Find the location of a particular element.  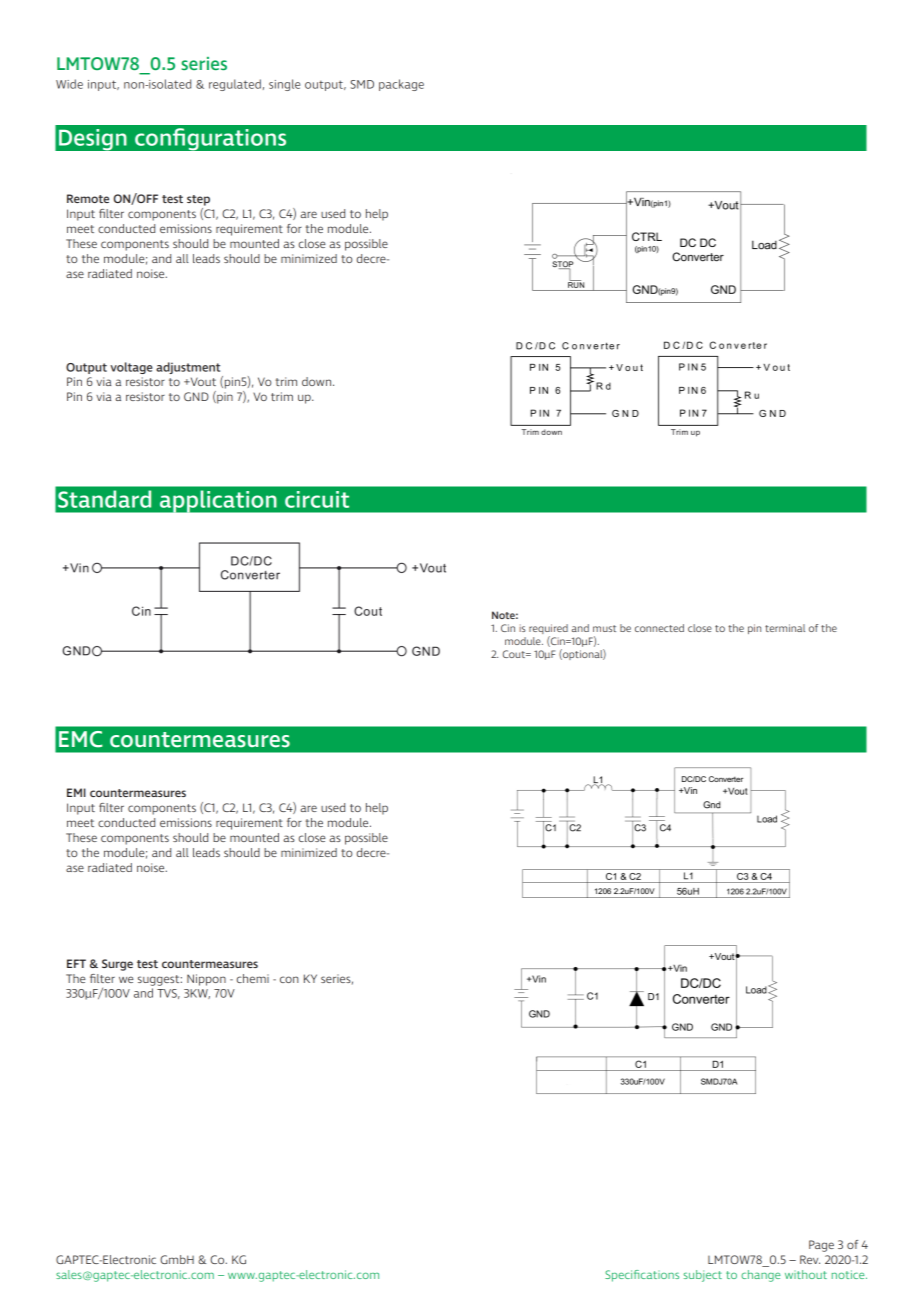

Nippon is located at coordinates (206, 980).
